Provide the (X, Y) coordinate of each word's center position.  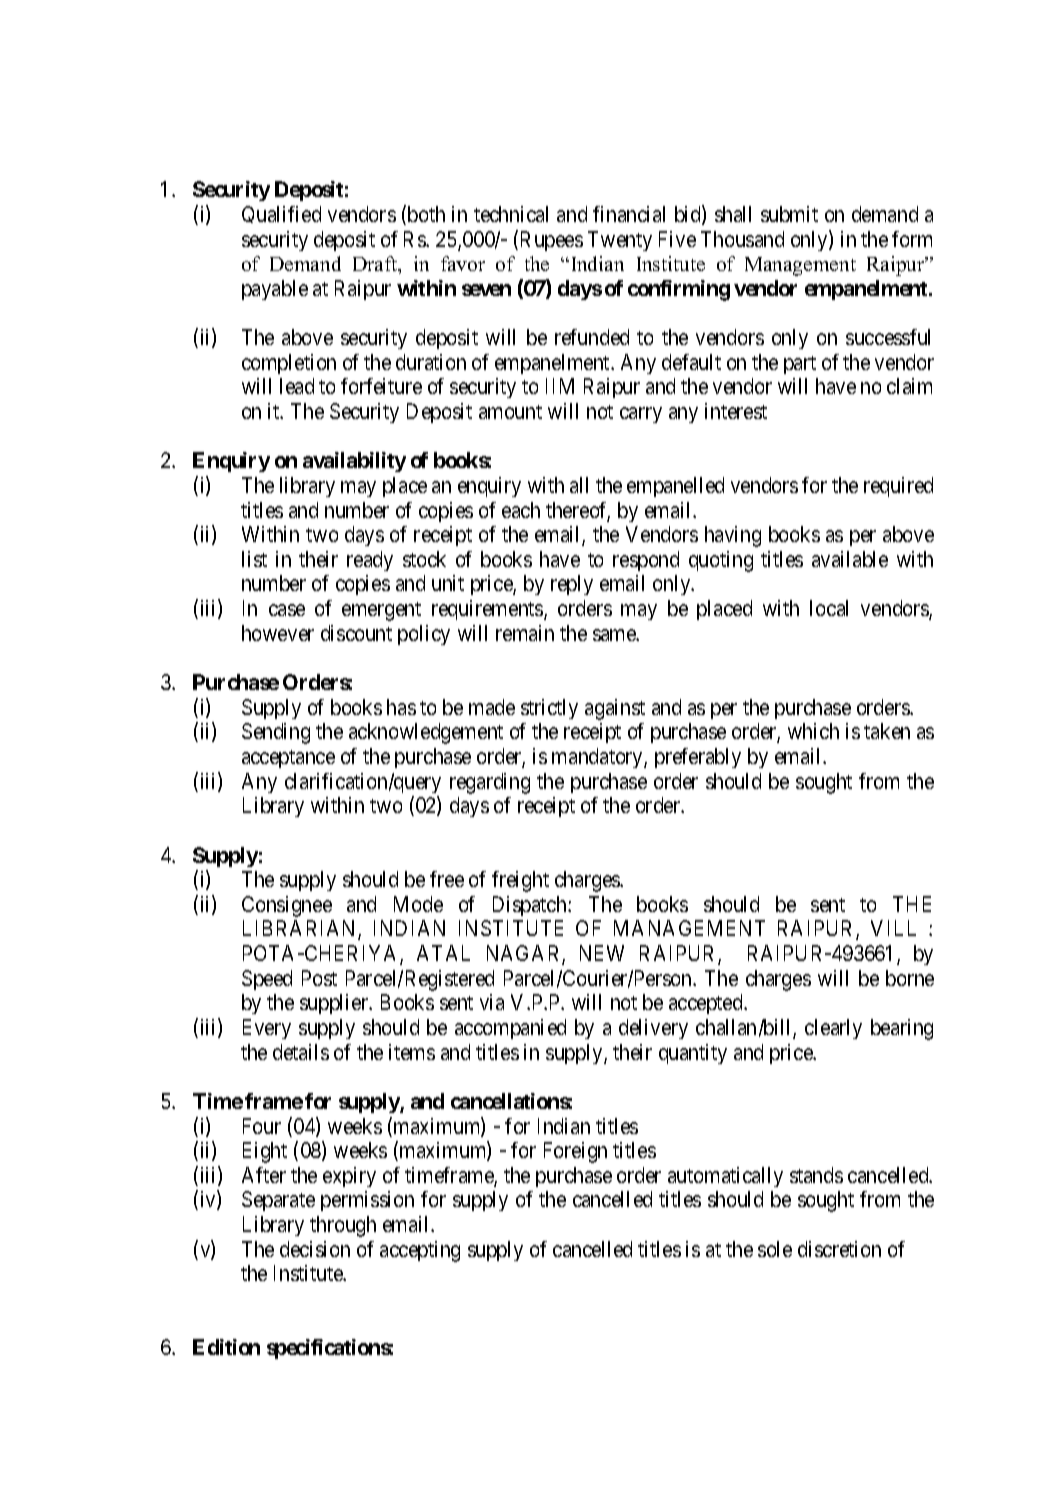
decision (315, 1249)
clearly (833, 1029)
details (301, 1052)
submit (789, 214)
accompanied (510, 1029)
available (850, 559)
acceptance (288, 759)
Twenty (620, 241)
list (254, 559)
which (813, 731)
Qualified (281, 214)
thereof (578, 511)
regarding (490, 783)
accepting (420, 1251)
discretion (839, 1249)
